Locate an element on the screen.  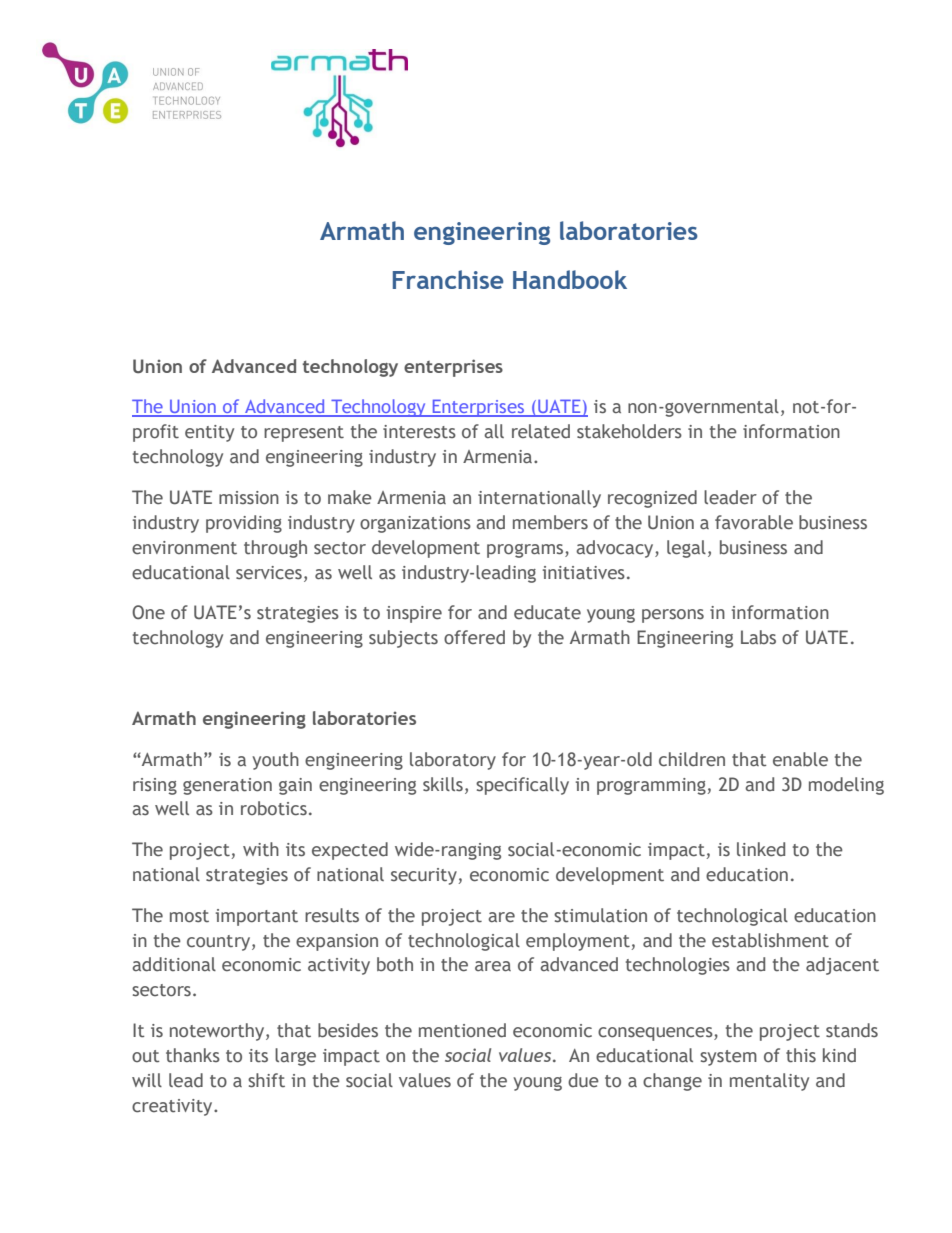
enable is located at coordinates (800, 759).
